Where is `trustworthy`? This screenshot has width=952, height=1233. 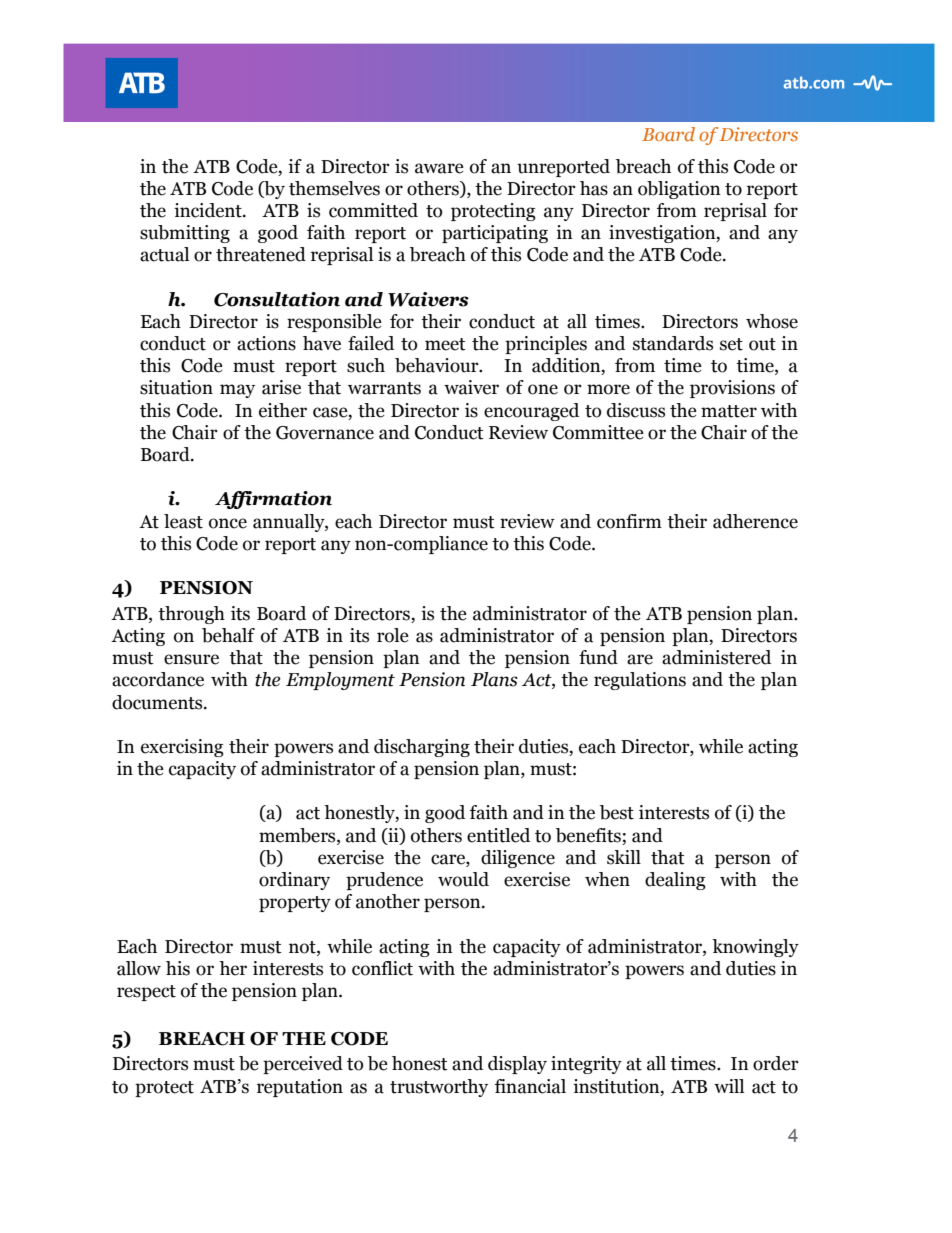 trustworthy is located at coordinates (439, 1088).
